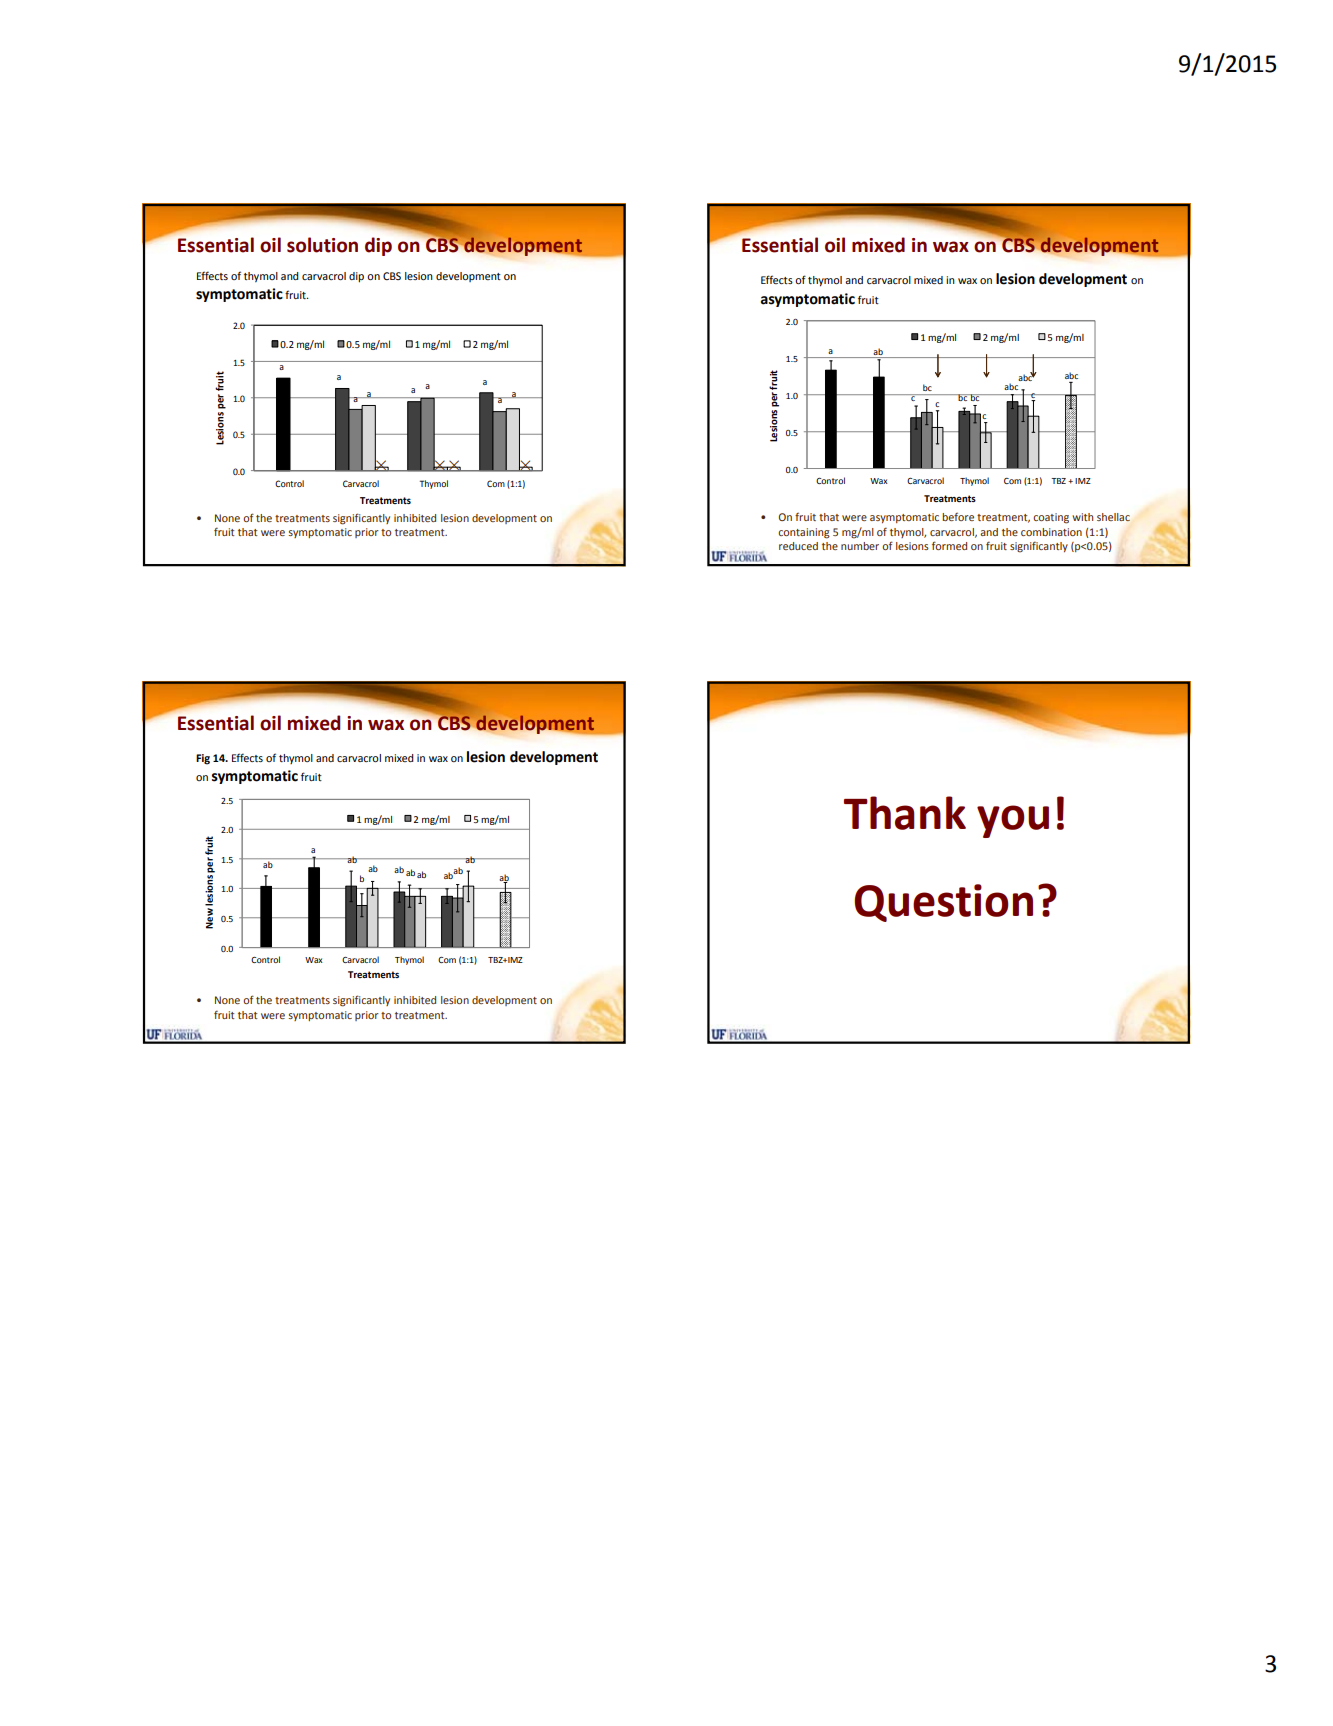 The image size is (1333, 1726). Describe the element at coordinates (1051, 518) in the screenshot. I see `coating` at that location.
